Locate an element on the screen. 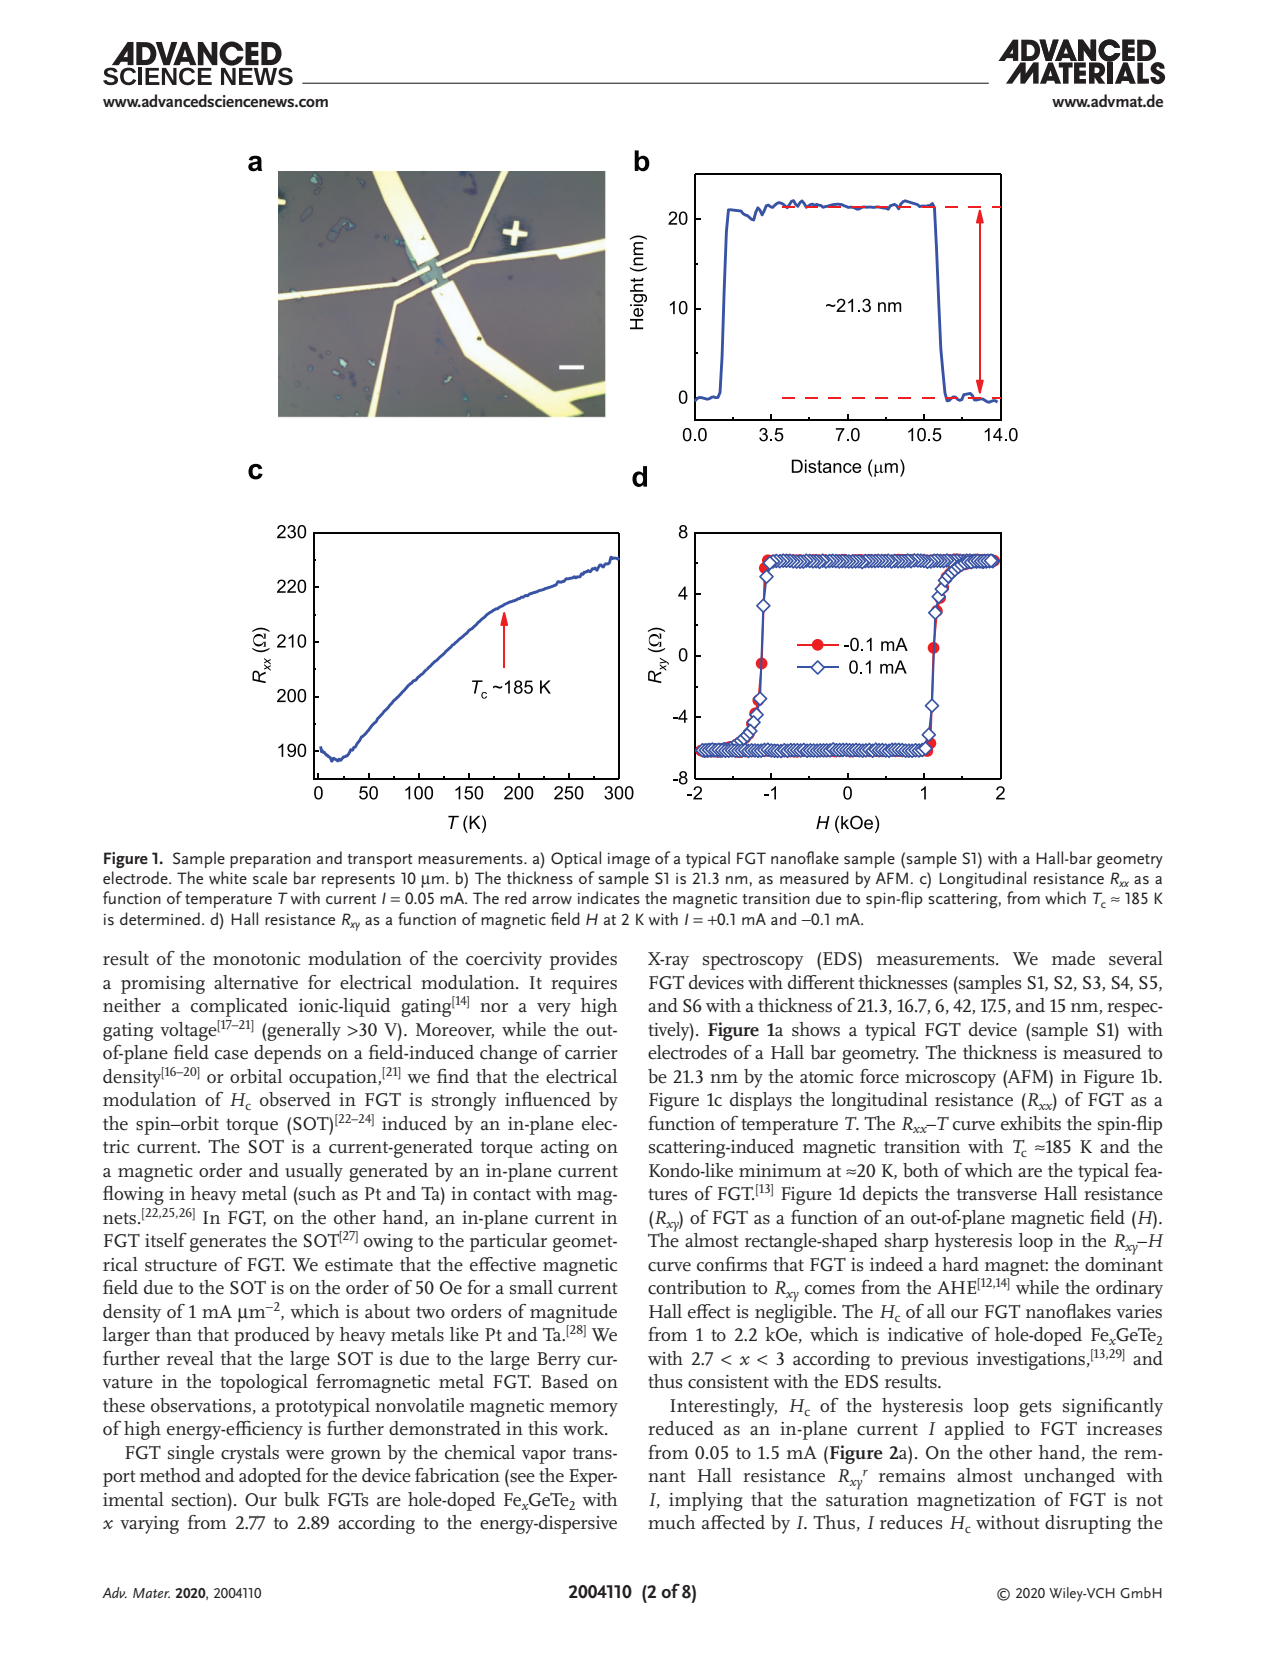 This screenshot has height=1672, width=1272. indicates is located at coordinates (609, 897).
